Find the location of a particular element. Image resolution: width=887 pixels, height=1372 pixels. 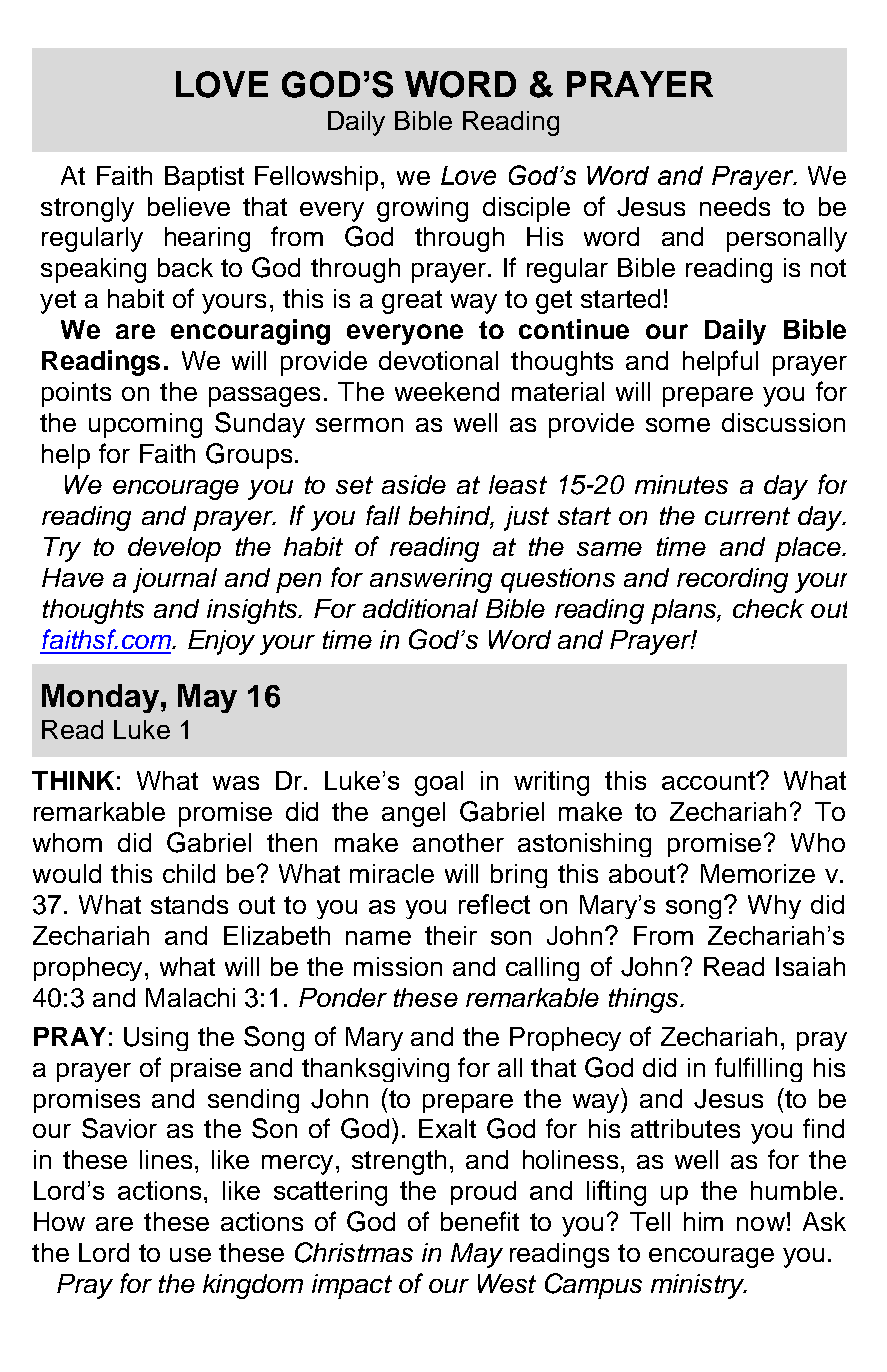

goal is located at coordinates (439, 783).
